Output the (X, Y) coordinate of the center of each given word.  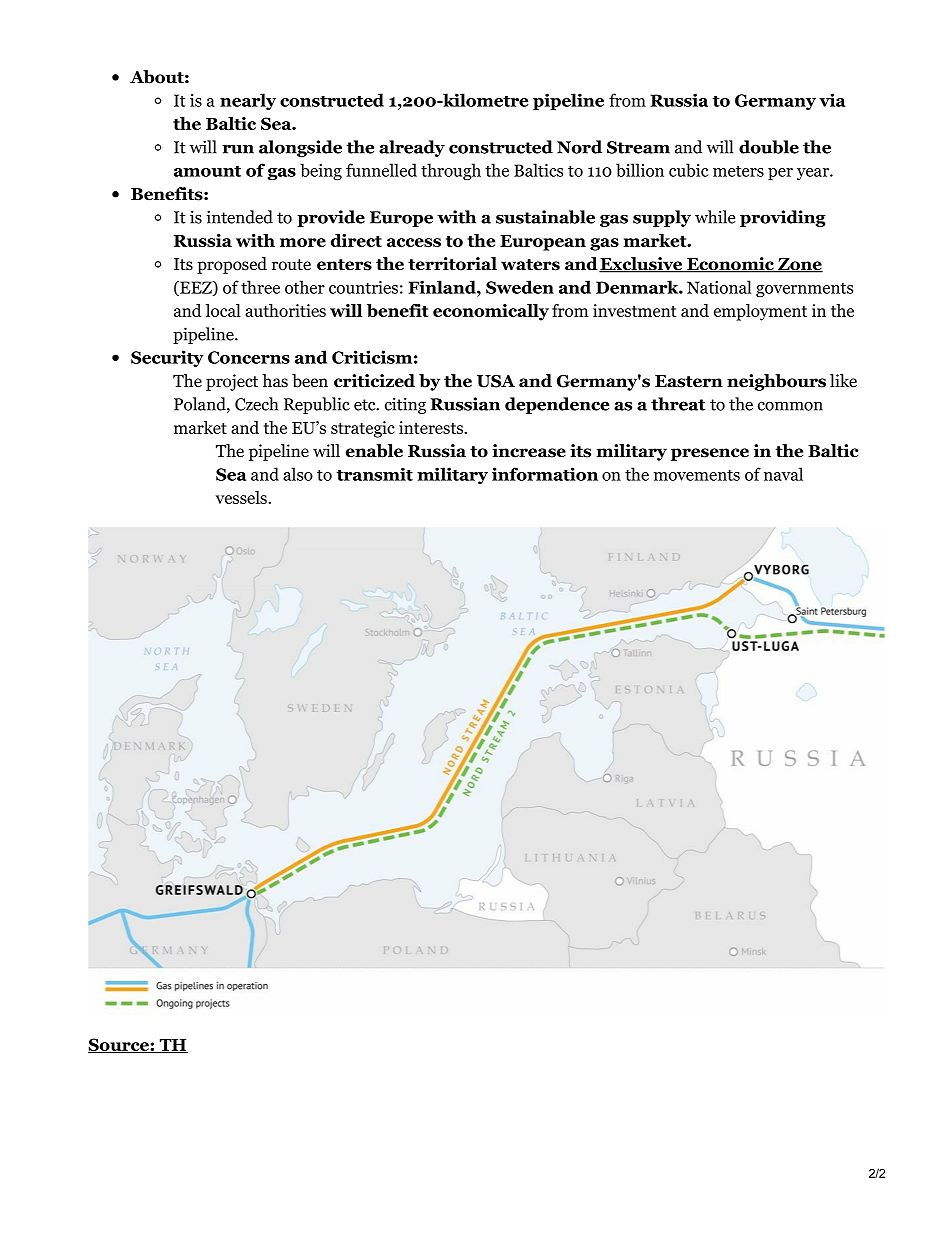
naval (783, 474)
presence (710, 454)
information (545, 474)
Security (167, 358)
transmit (375, 474)
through (451, 171)
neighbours (776, 382)
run (238, 149)
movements (697, 475)
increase (529, 451)
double (769, 147)
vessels (242, 497)
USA (496, 381)
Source (119, 1045)
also (298, 474)
